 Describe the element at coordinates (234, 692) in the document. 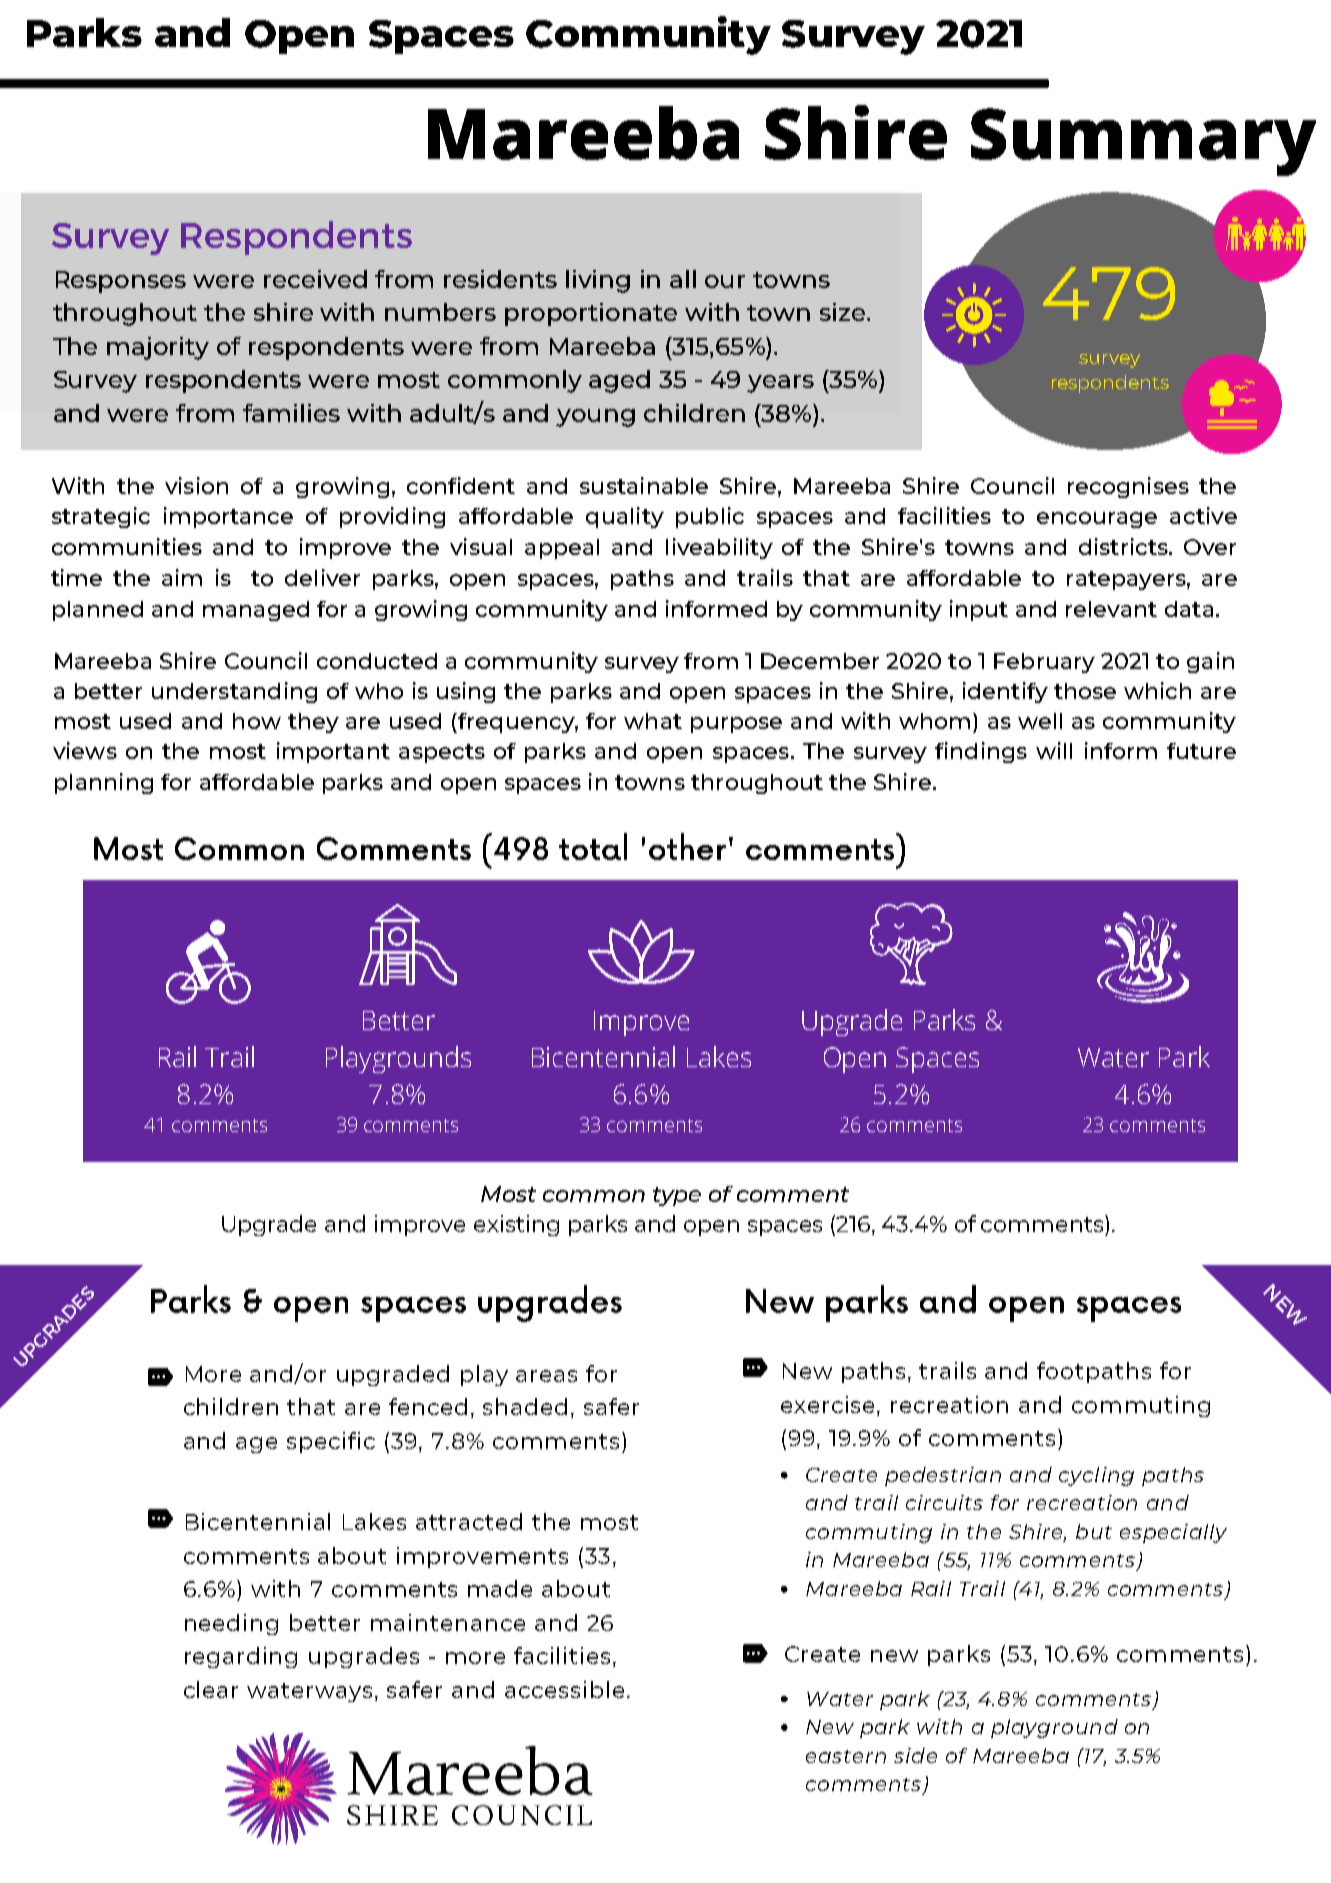

I see `understanding` at that location.
